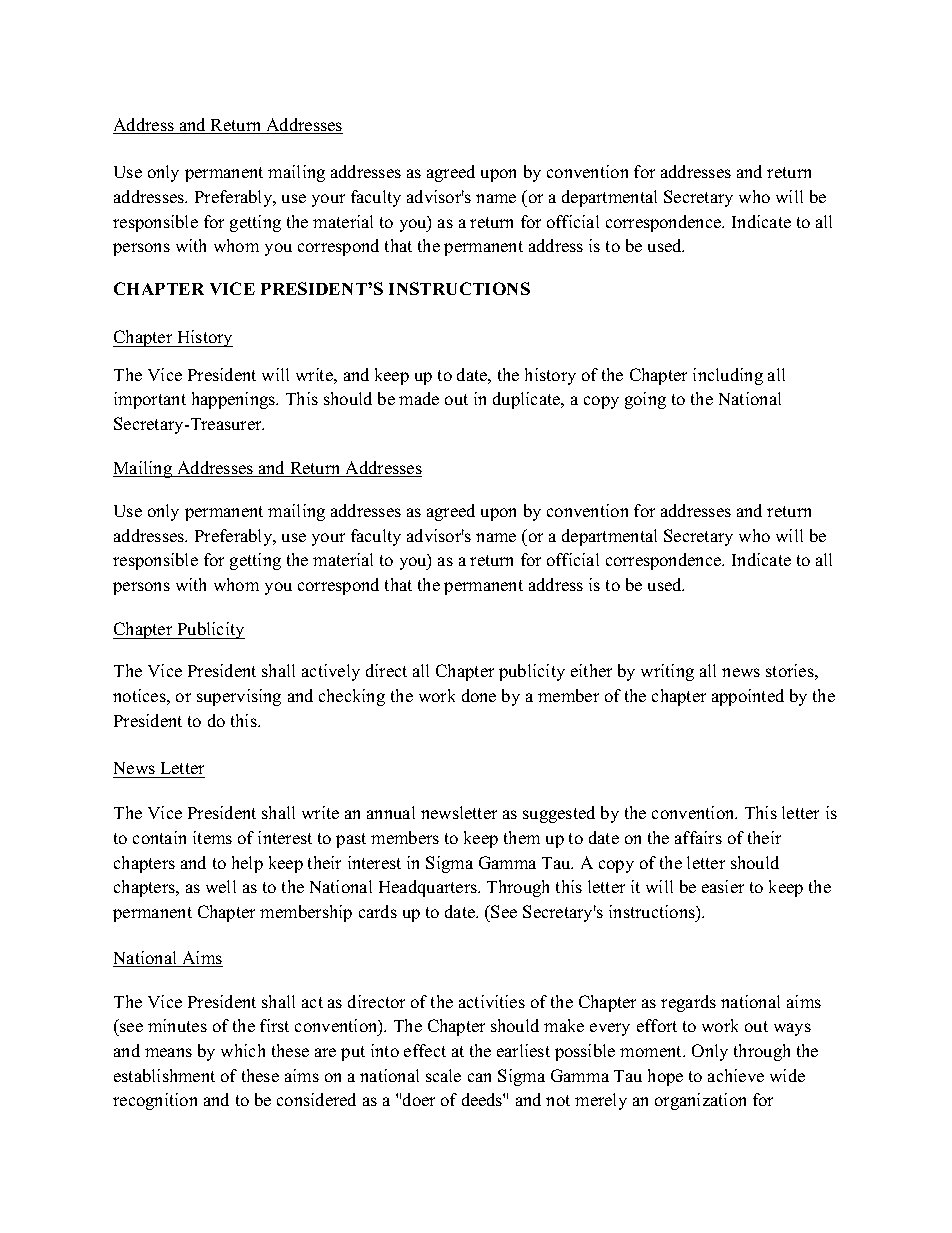 The height and width of the screenshot is (1233, 952). What do you see at coordinates (748, 697) in the screenshot?
I see `appointed` at bounding box center [748, 697].
